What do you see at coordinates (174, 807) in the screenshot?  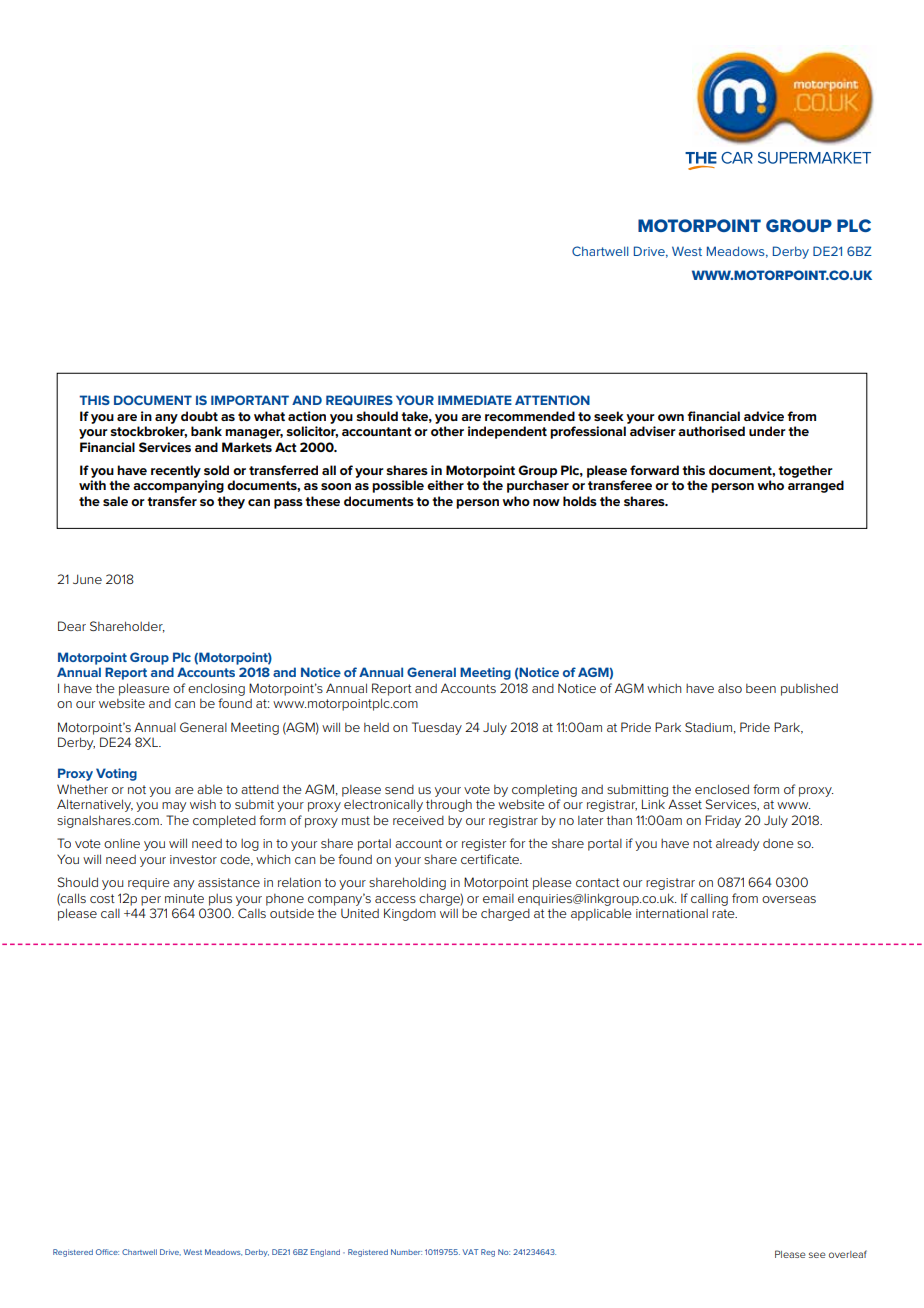 I see `may` at bounding box center [174, 807].
